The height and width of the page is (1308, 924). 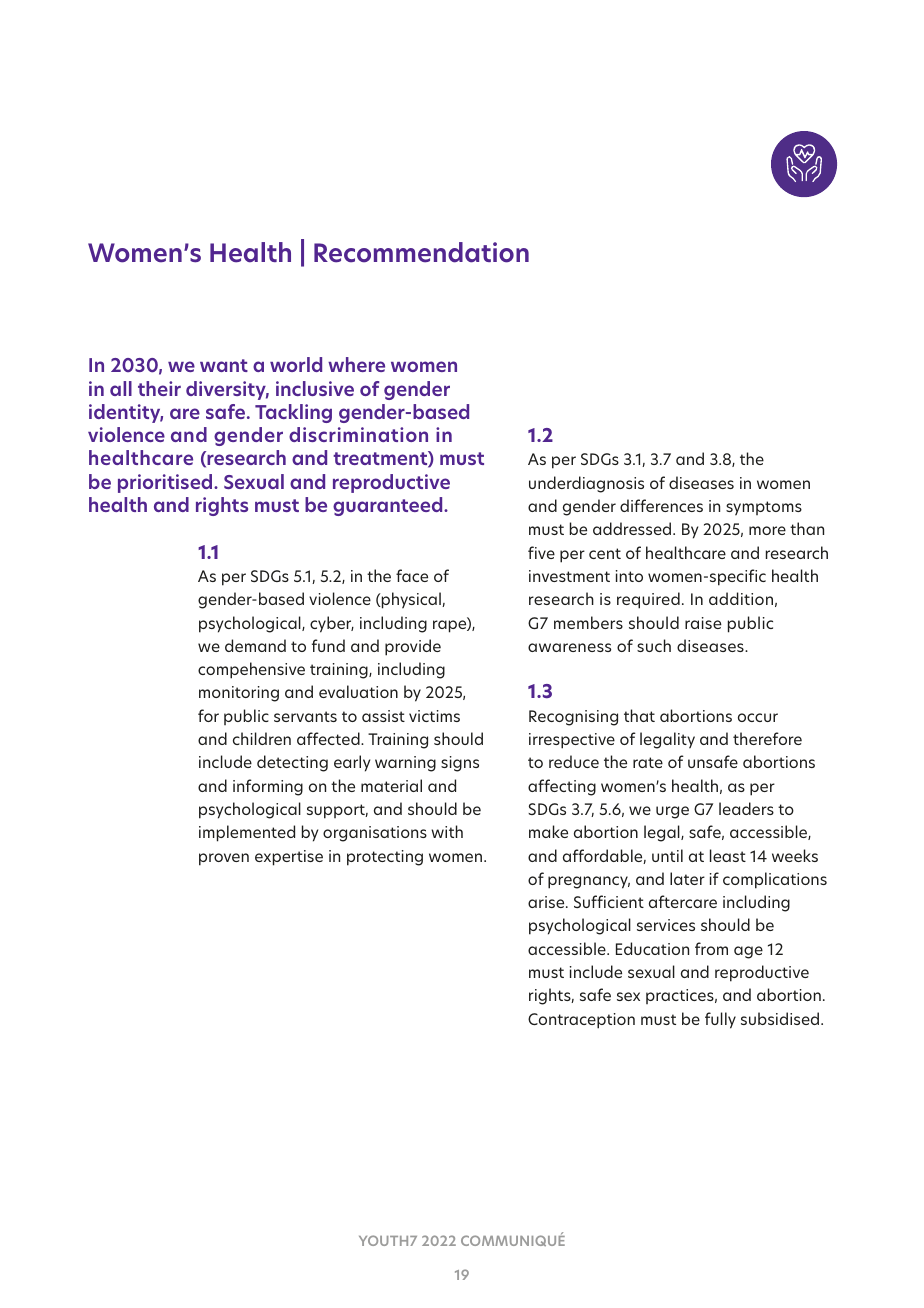 I want to click on want, so click(x=224, y=365).
